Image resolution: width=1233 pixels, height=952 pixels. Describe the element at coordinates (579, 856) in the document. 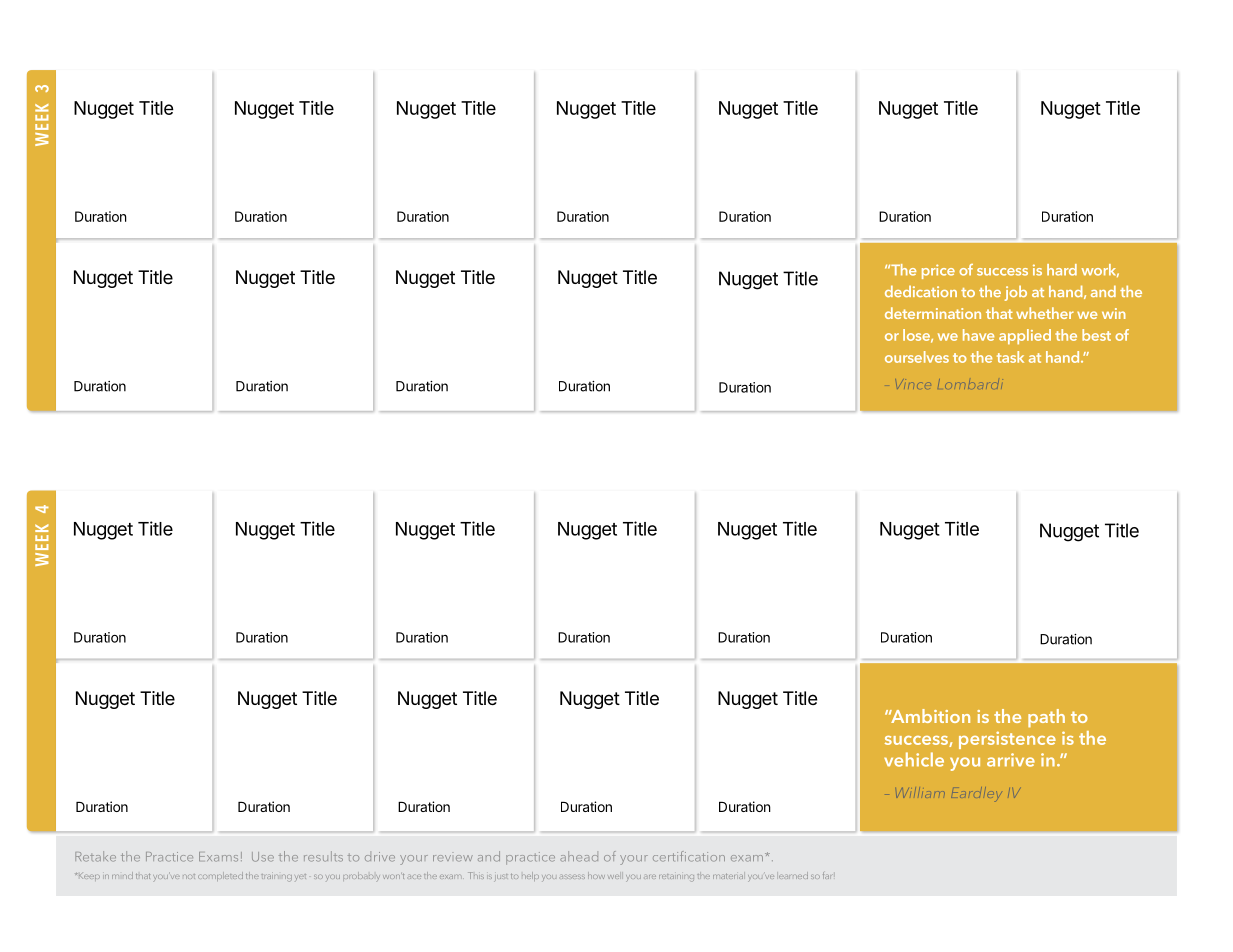

I see `ahead` at that location.
